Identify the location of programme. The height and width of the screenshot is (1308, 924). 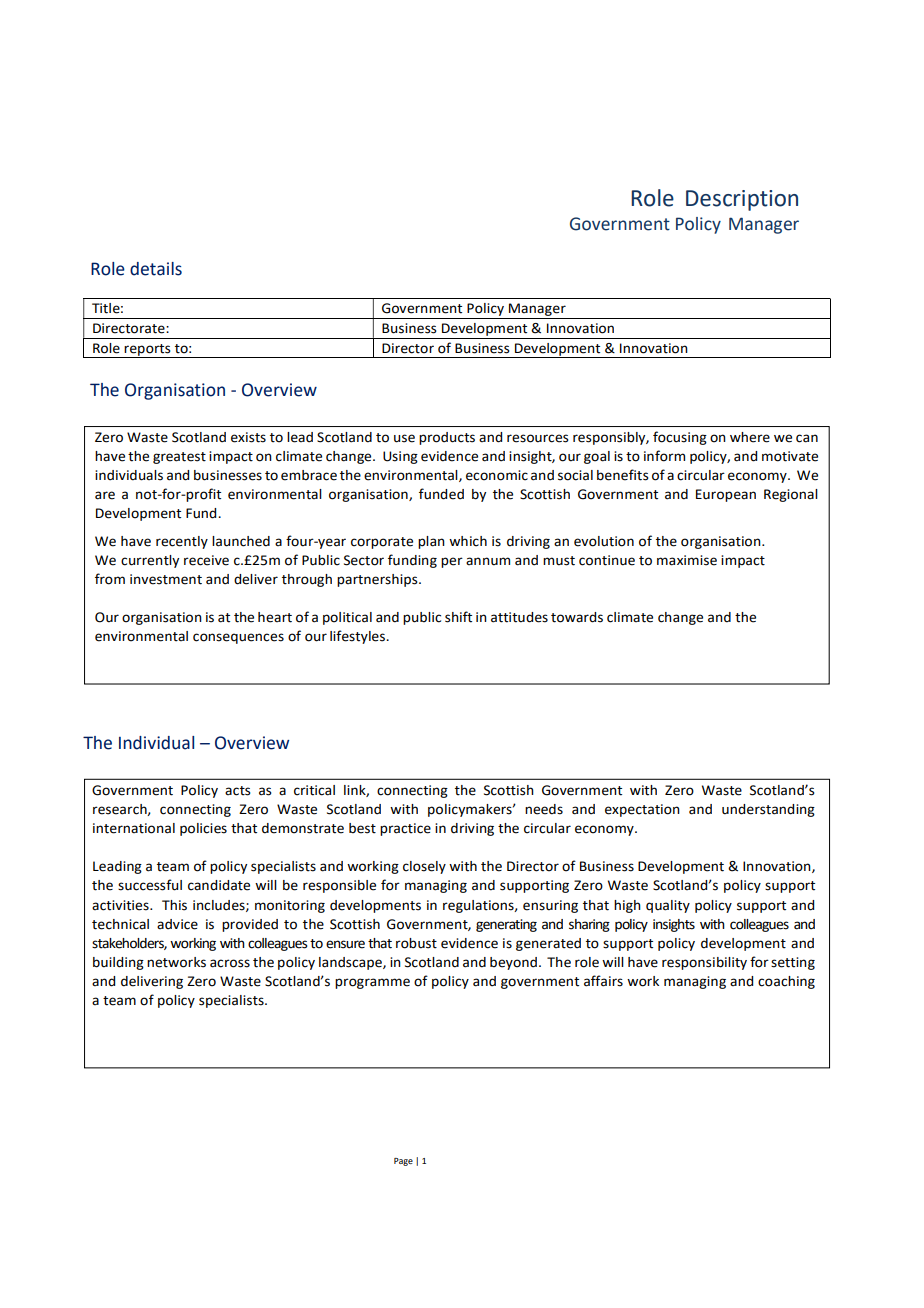
(372, 983).
